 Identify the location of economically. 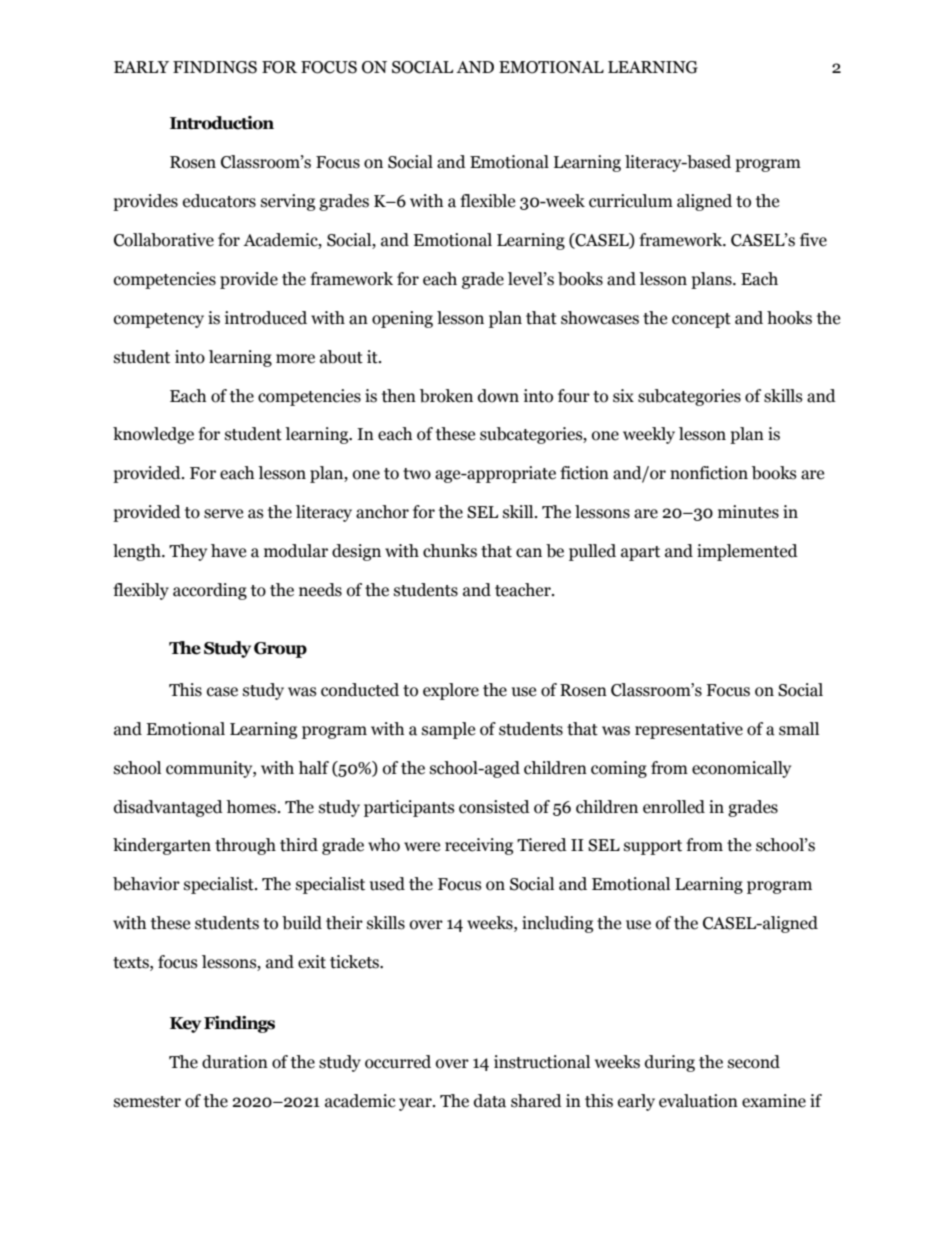
(741, 769).
